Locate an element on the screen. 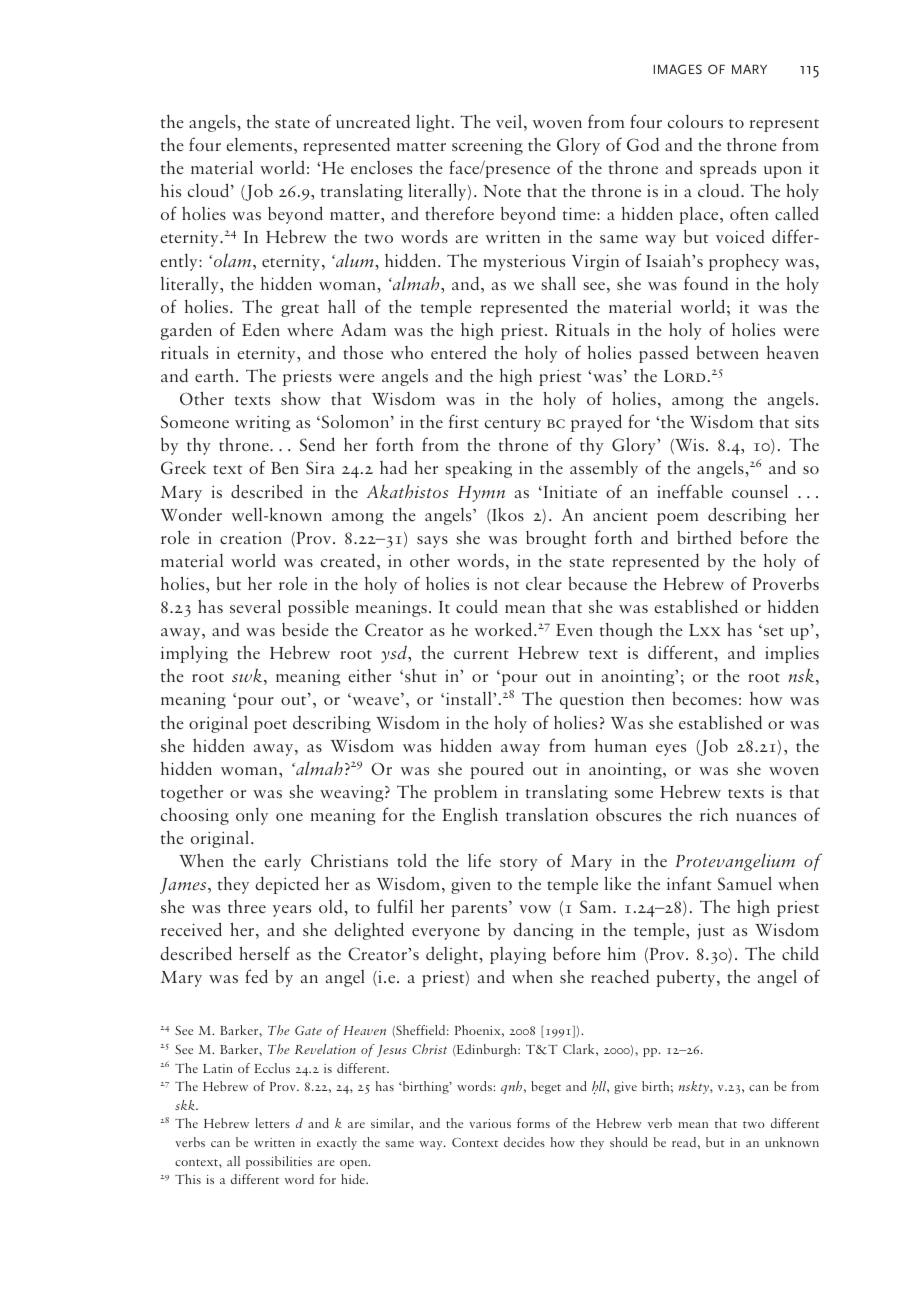  veil is located at coordinates (509, 121).
